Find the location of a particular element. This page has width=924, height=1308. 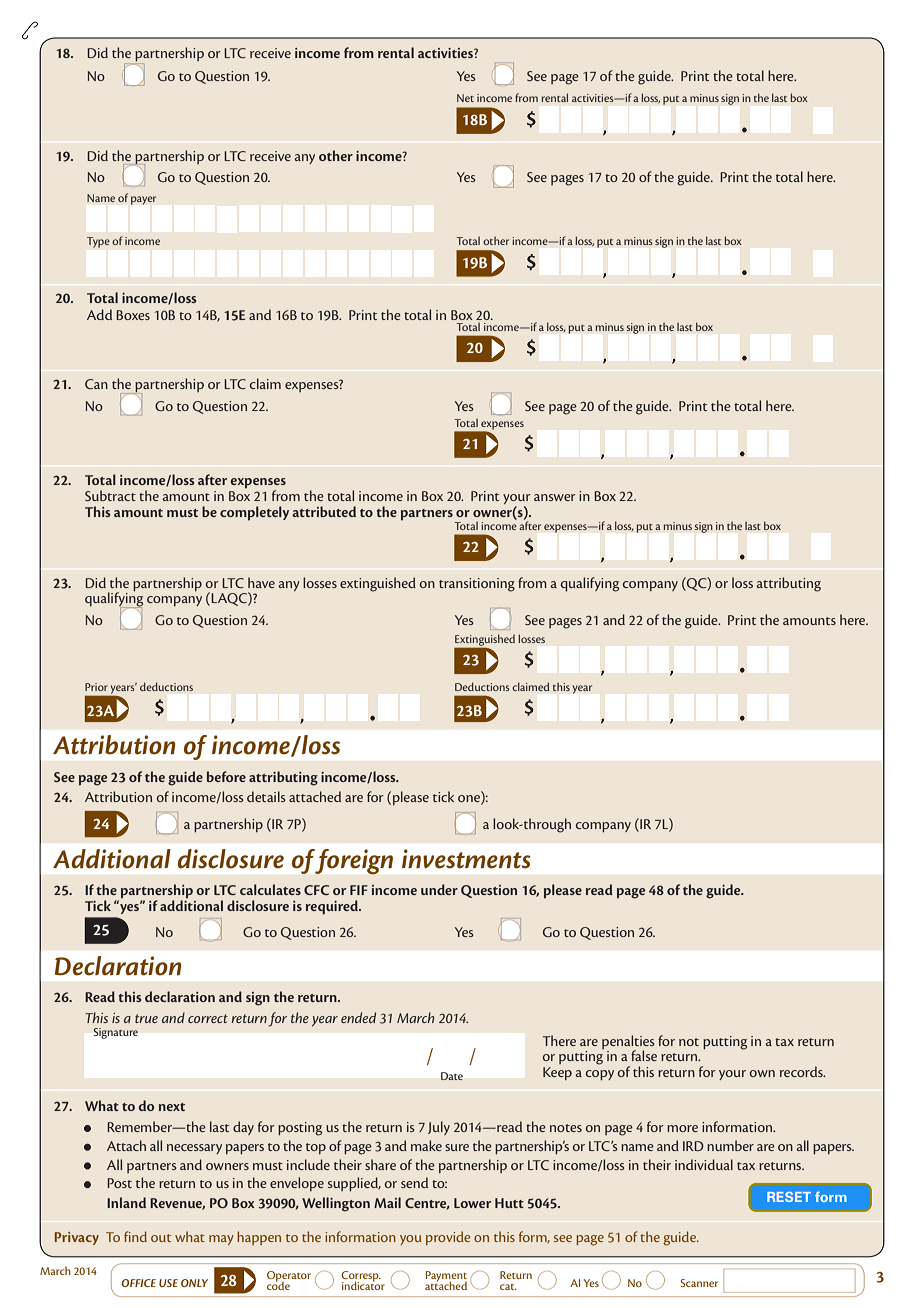

answer is located at coordinates (555, 497).
